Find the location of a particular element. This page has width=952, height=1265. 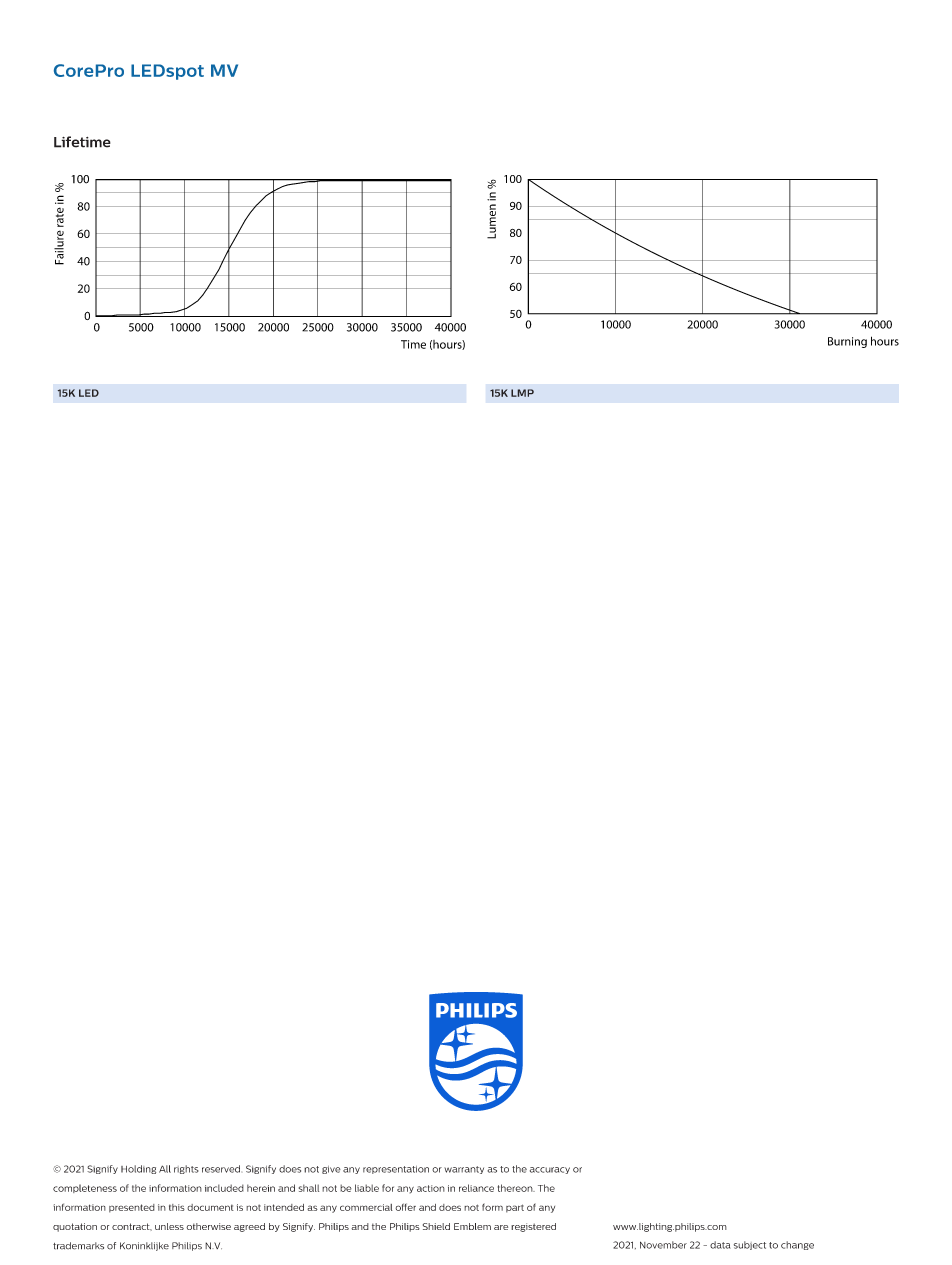

rights is located at coordinates (186, 1169).
